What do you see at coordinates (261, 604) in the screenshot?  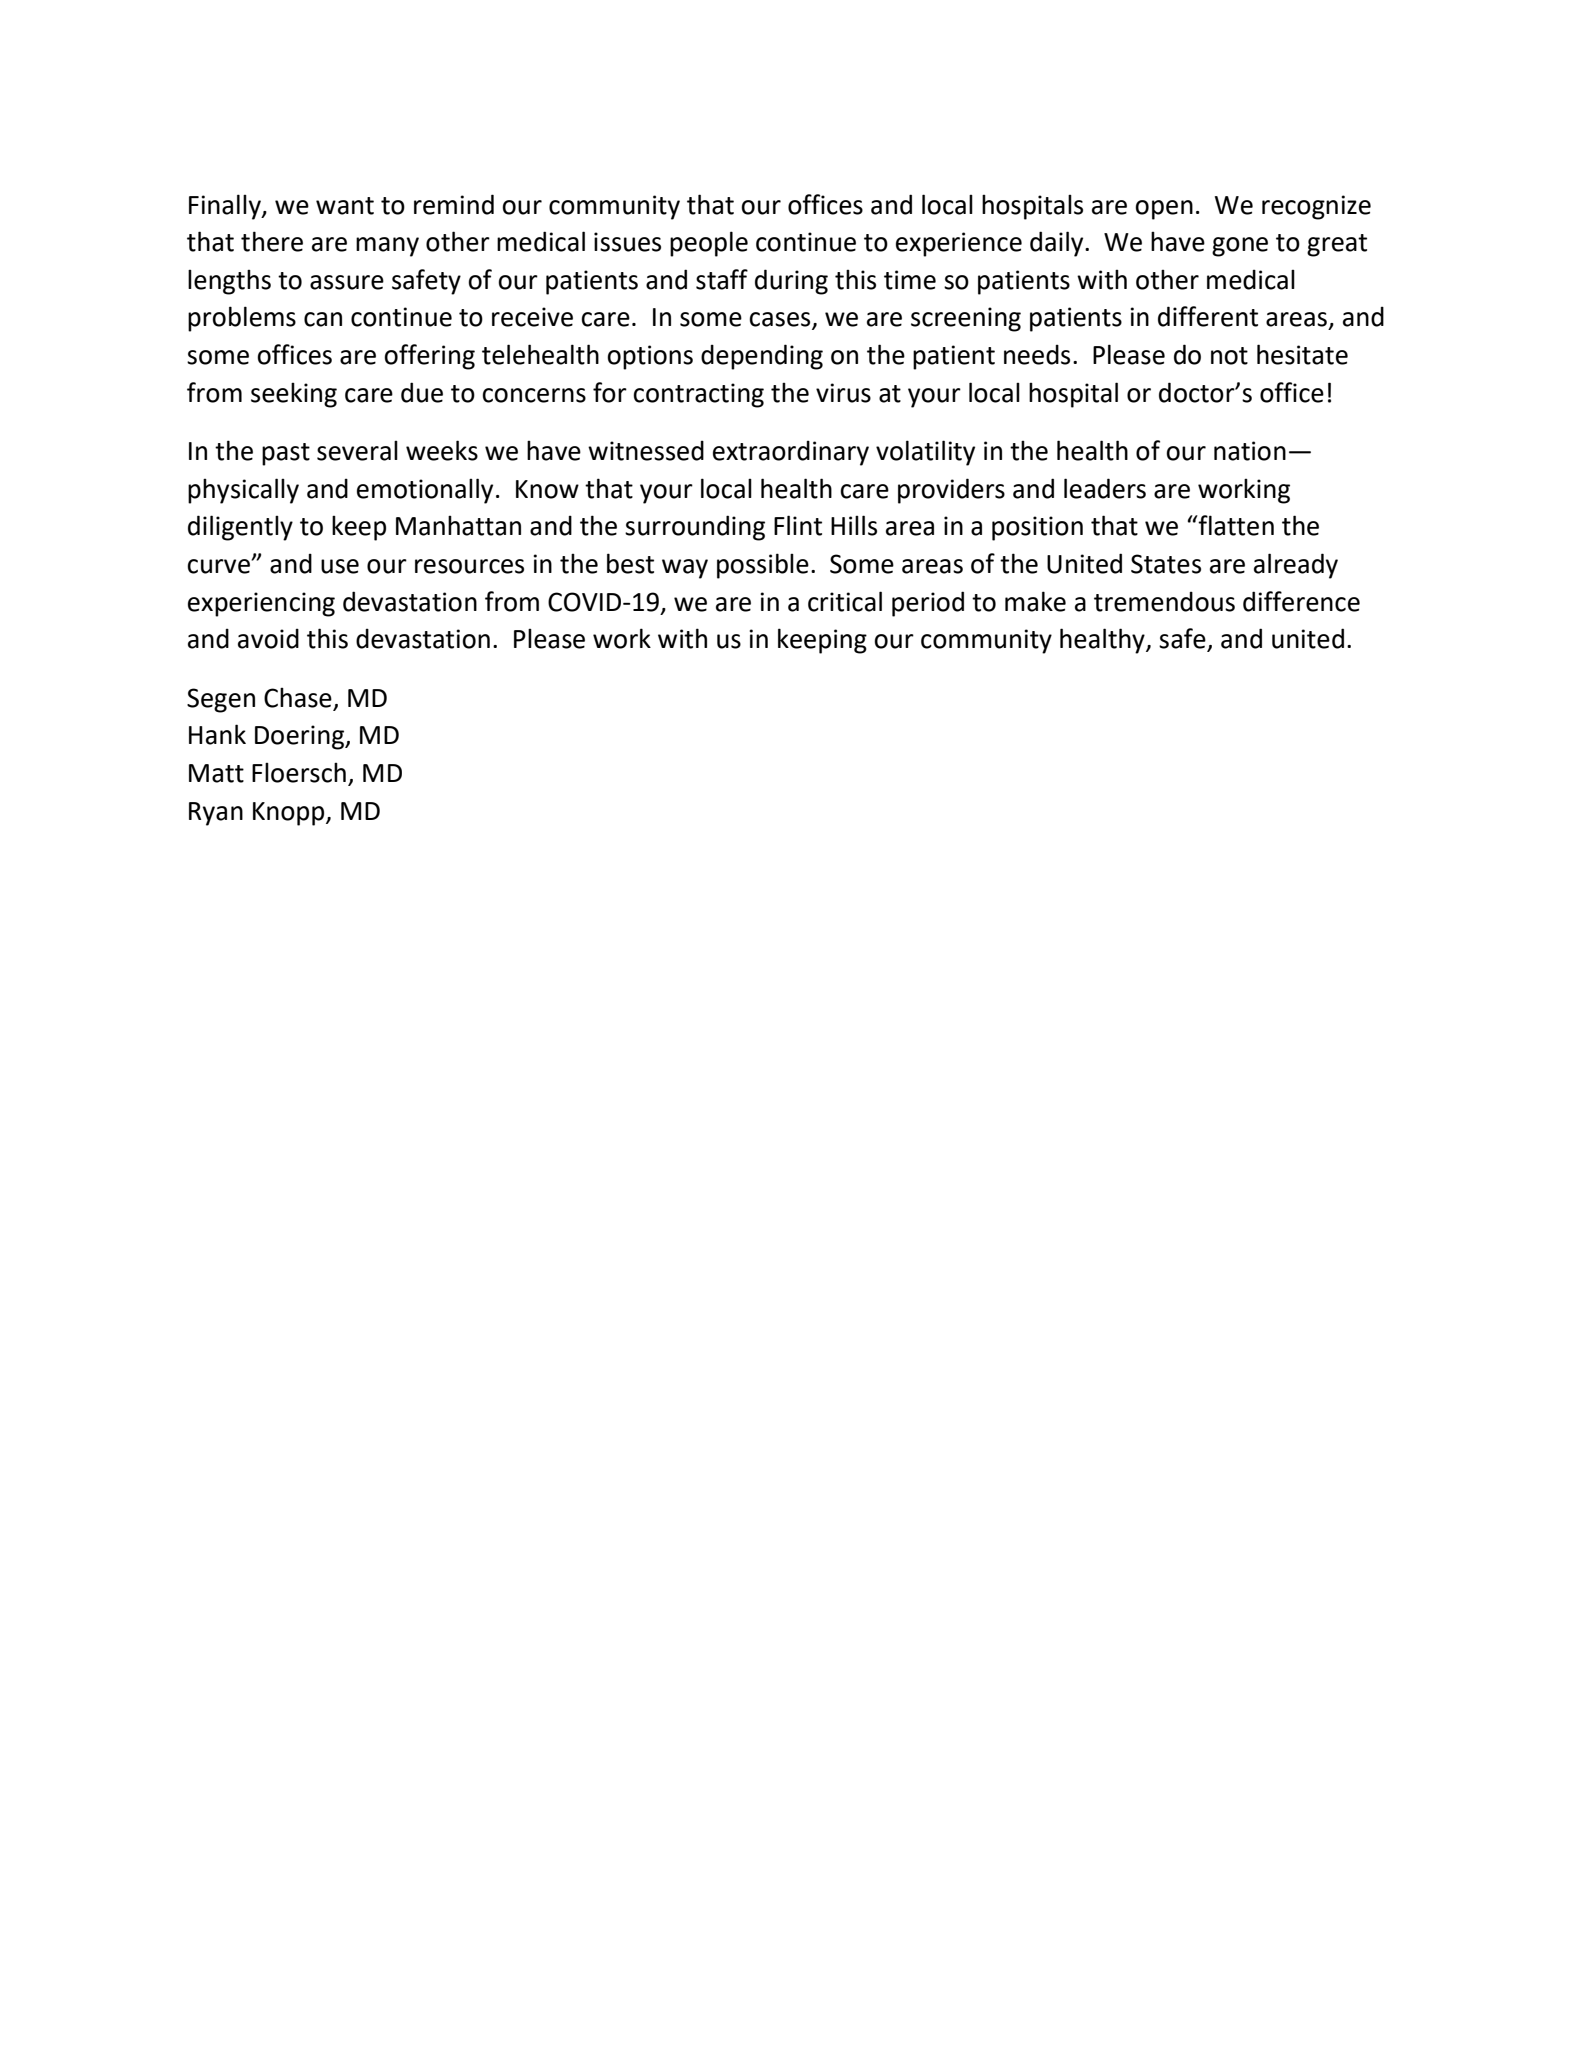 I see `experiencing` at bounding box center [261, 604].
